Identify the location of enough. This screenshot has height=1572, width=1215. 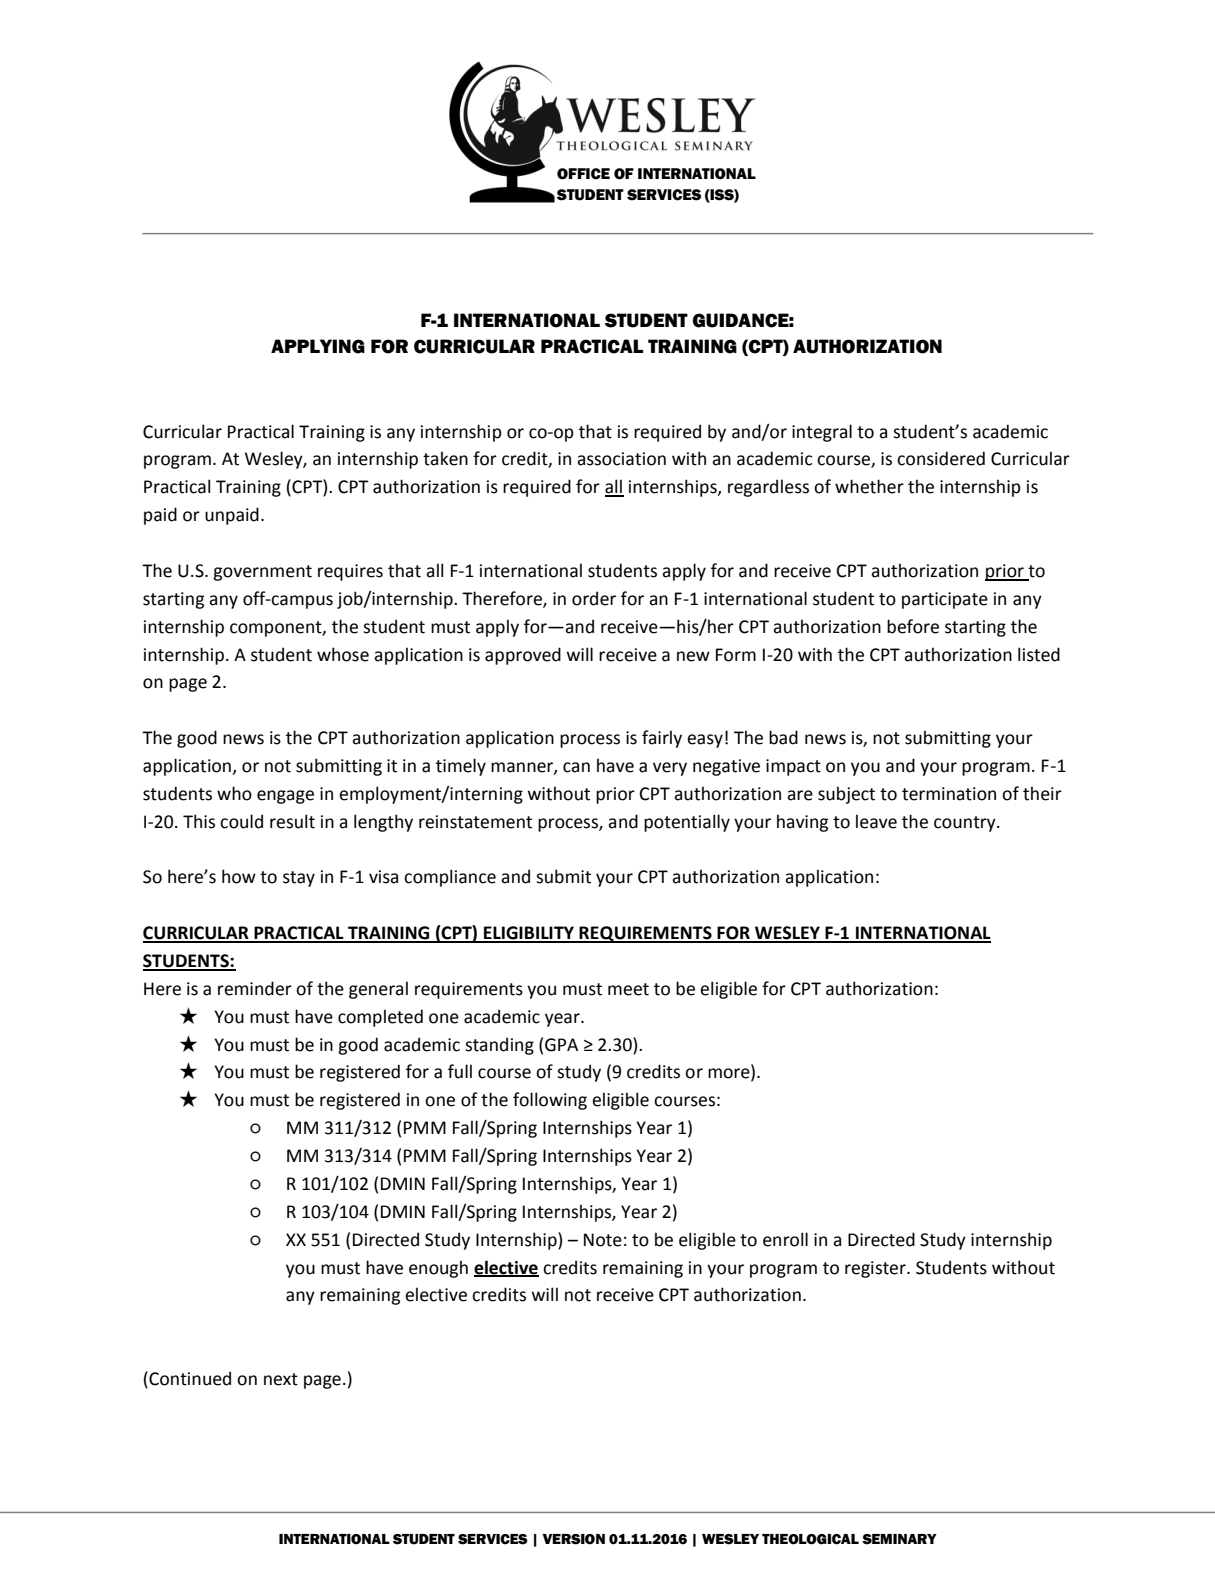
(438, 1269).
